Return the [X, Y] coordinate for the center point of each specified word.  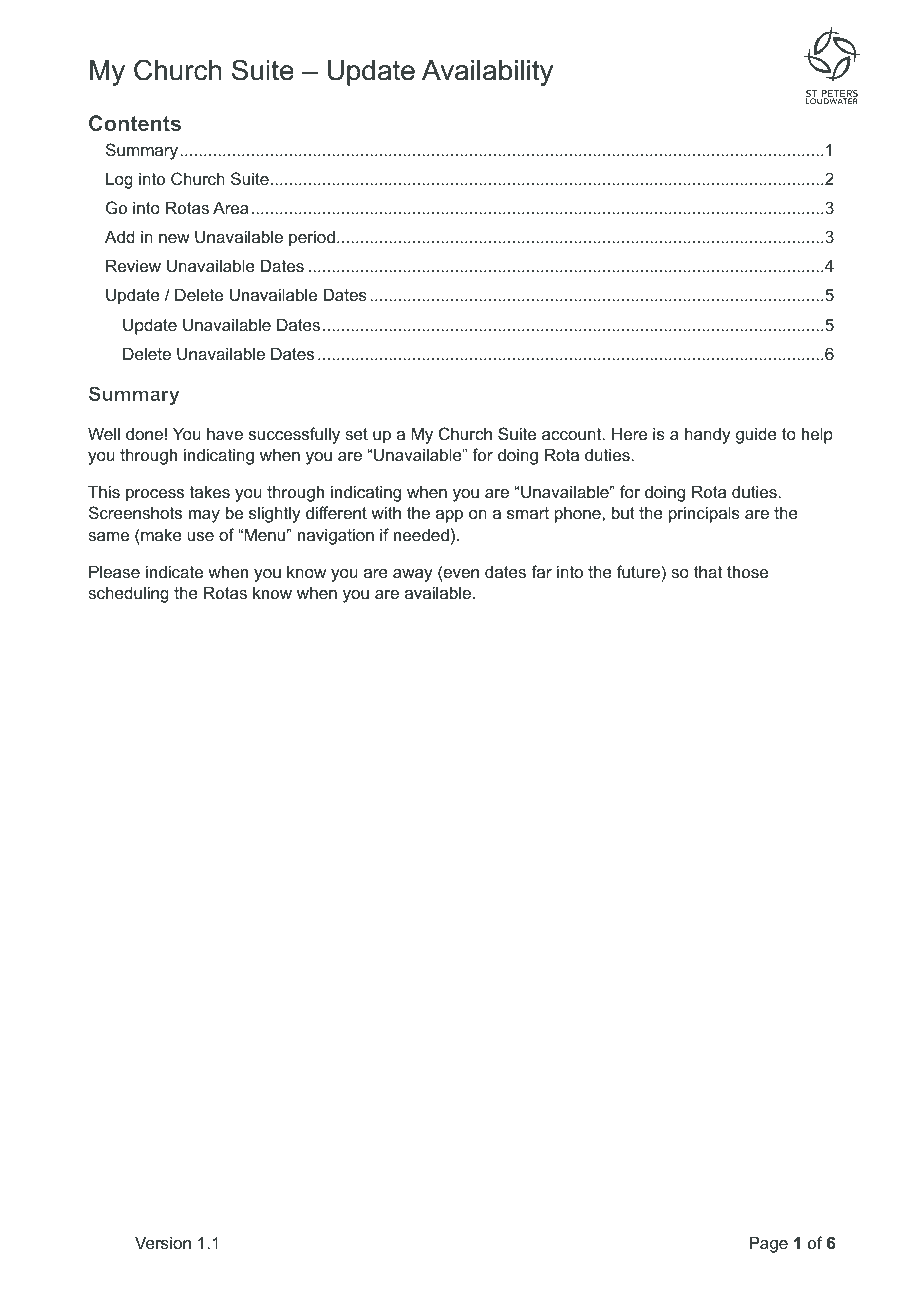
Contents [135, 123]
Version [163, 1242]
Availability [487, 73]
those [747, 571]
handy [708, 435]
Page [769, 1244]
